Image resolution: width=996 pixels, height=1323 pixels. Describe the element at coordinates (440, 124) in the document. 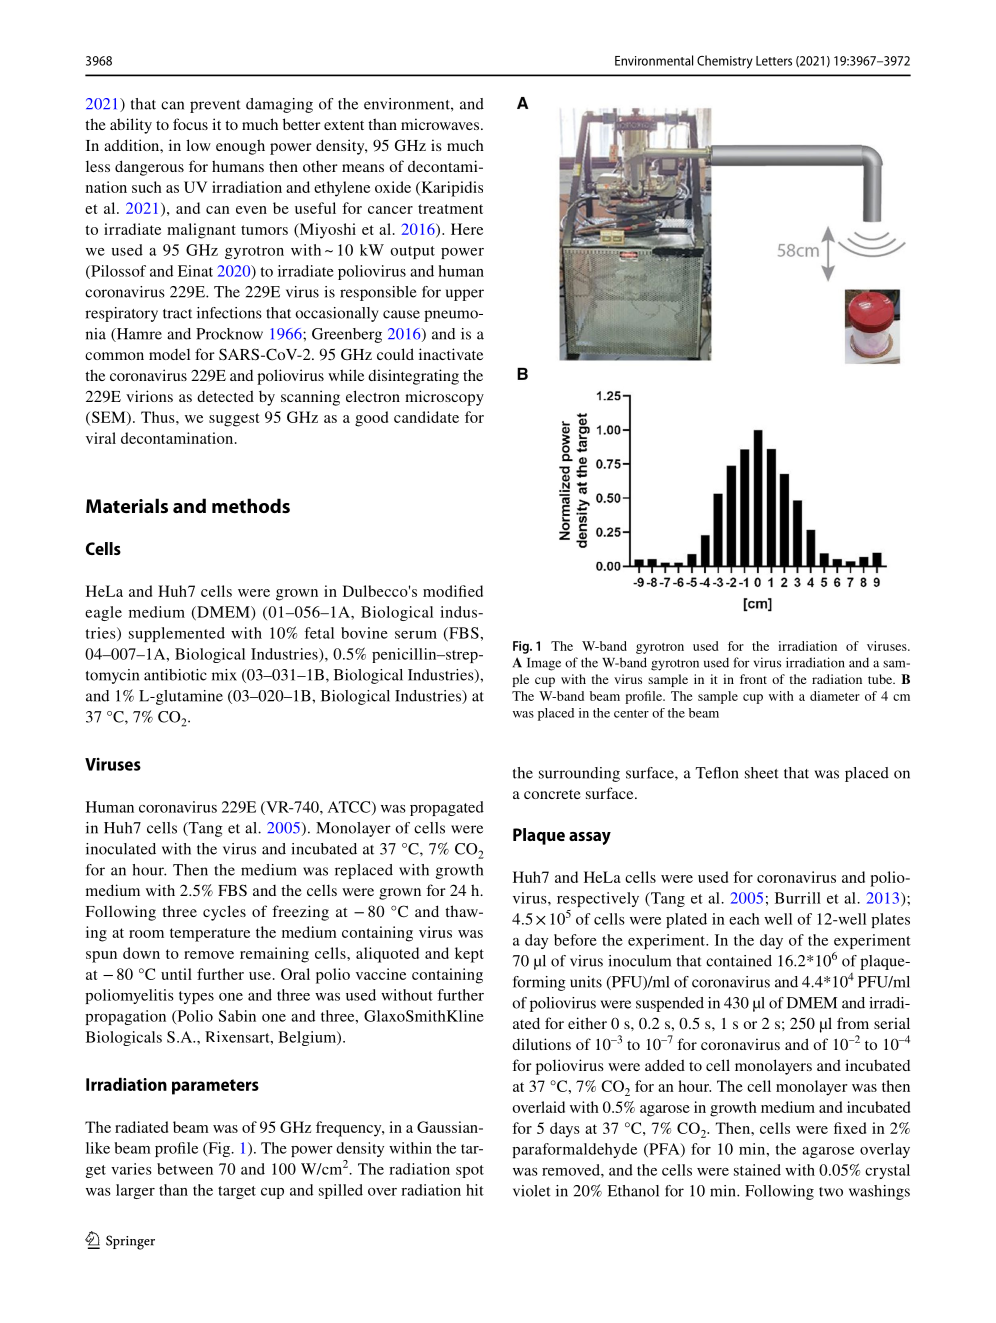

I see `microwaves` at that location.
